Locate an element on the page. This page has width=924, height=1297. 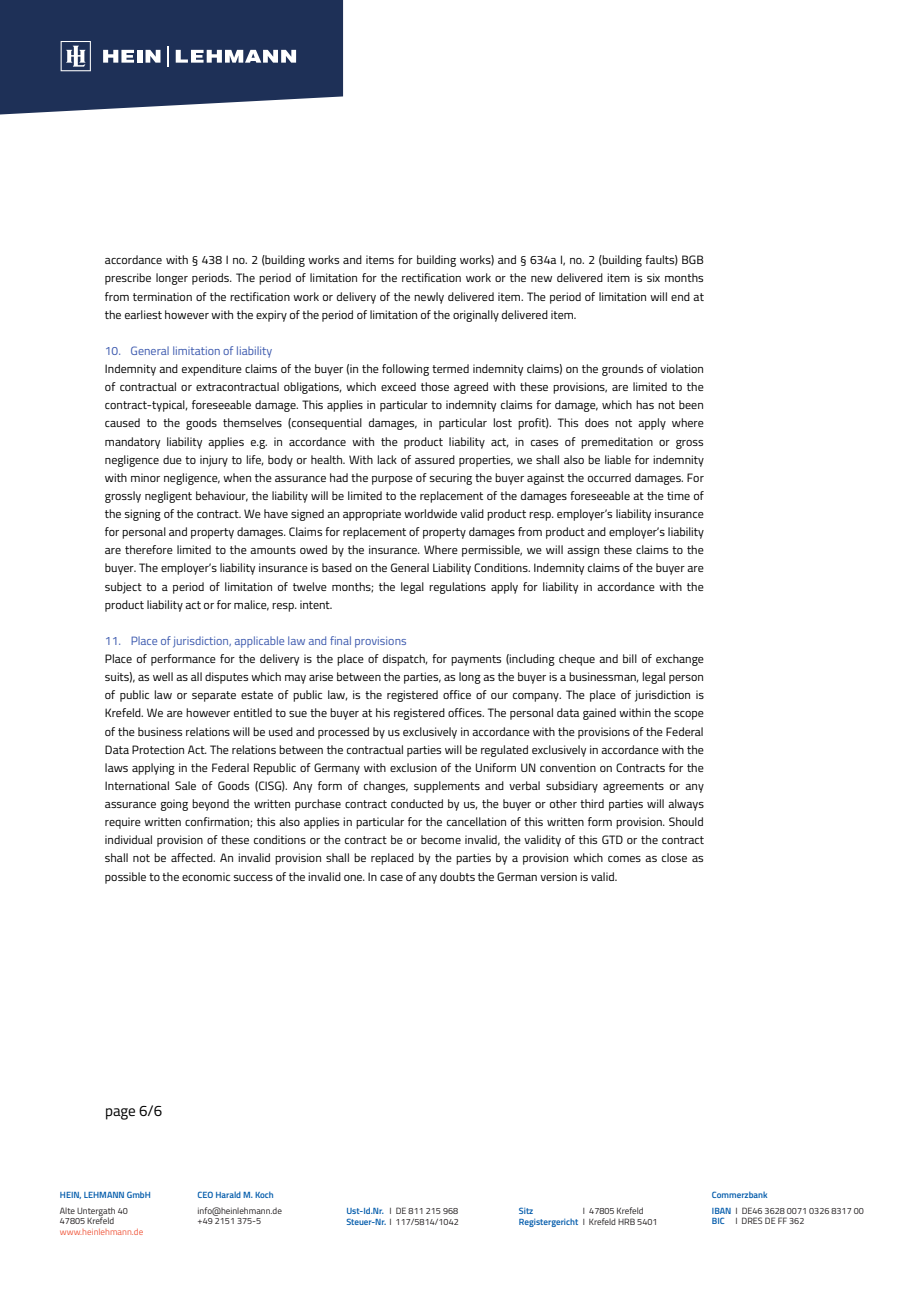
signing is located at coordinates (142, 515).
